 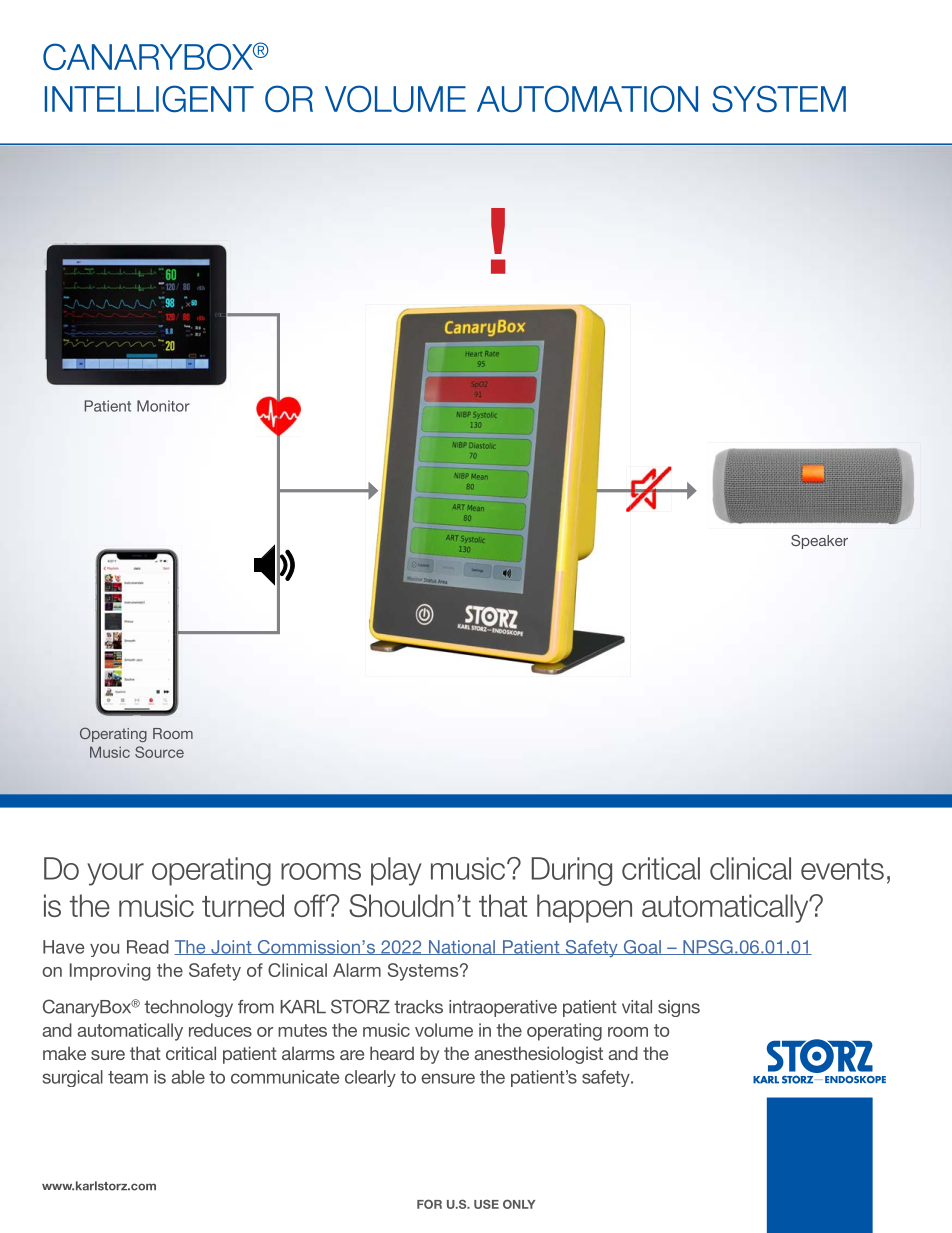 I want to click on AUTOMATION, so click(x=587, y=98).
